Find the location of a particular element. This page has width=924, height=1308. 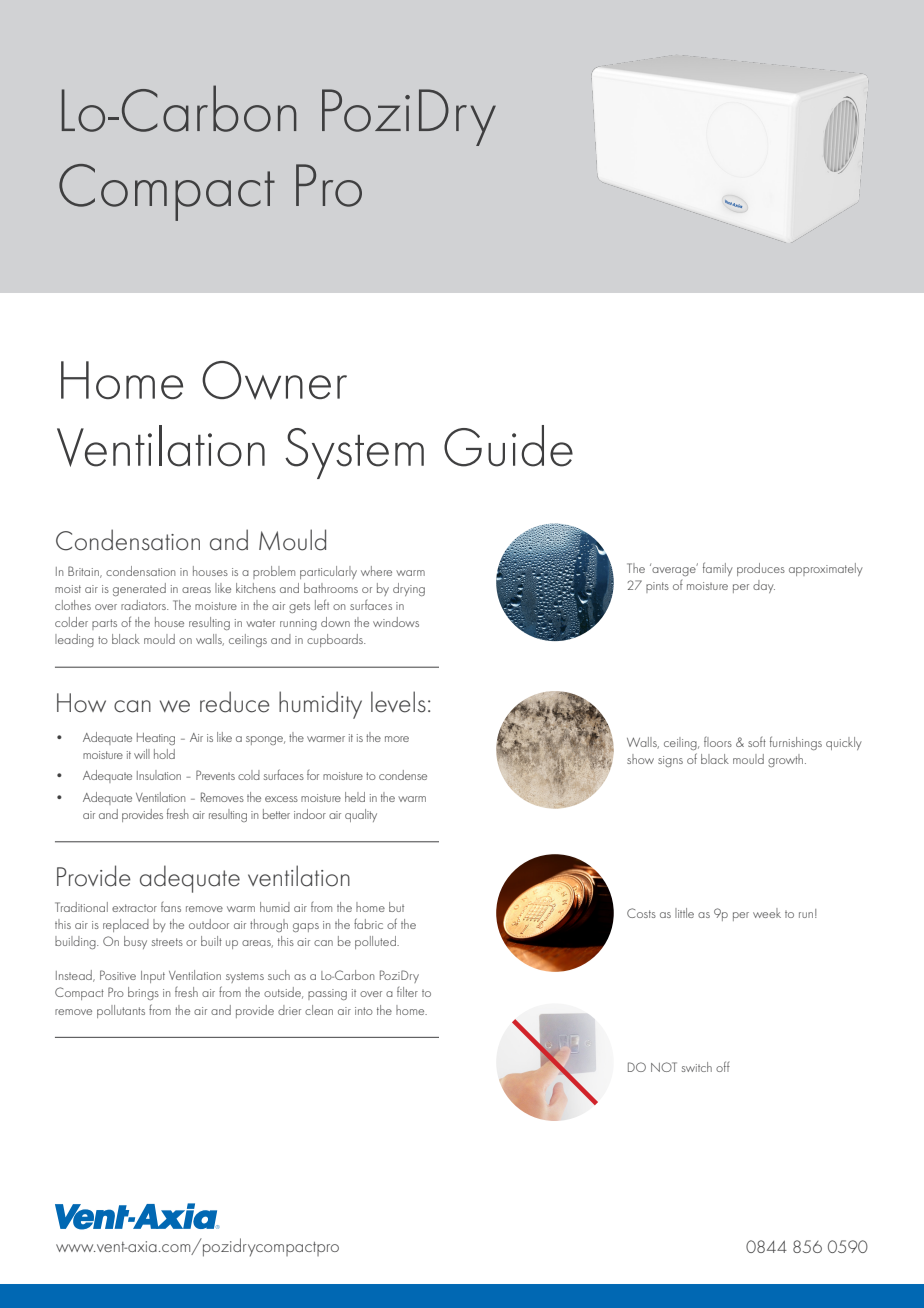

but is located at coordinates (396, 907).
